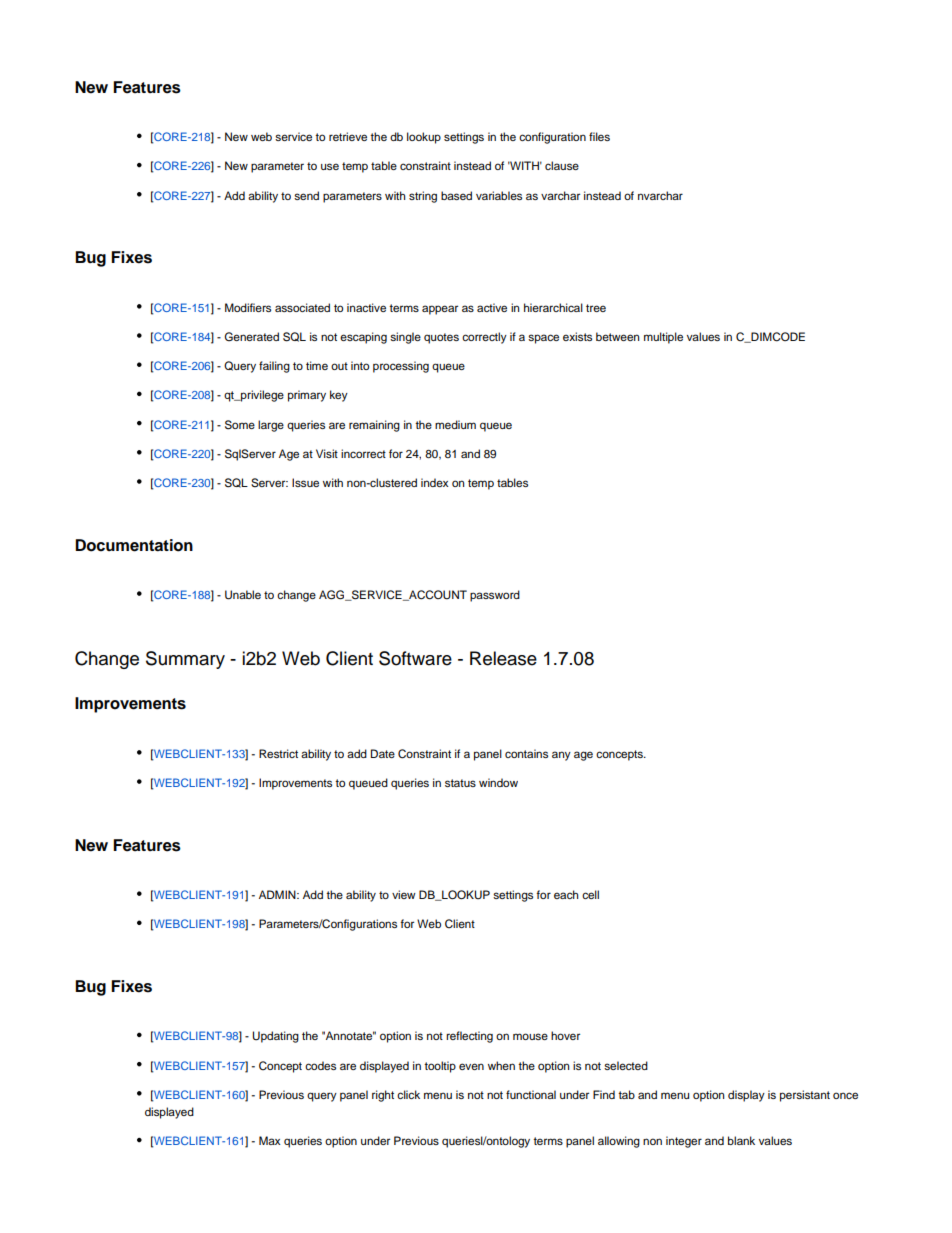 The width and height of the image is (952, 1233). Describe the element at coordinates (503, 658) in the image. I see `Release` at that location.
